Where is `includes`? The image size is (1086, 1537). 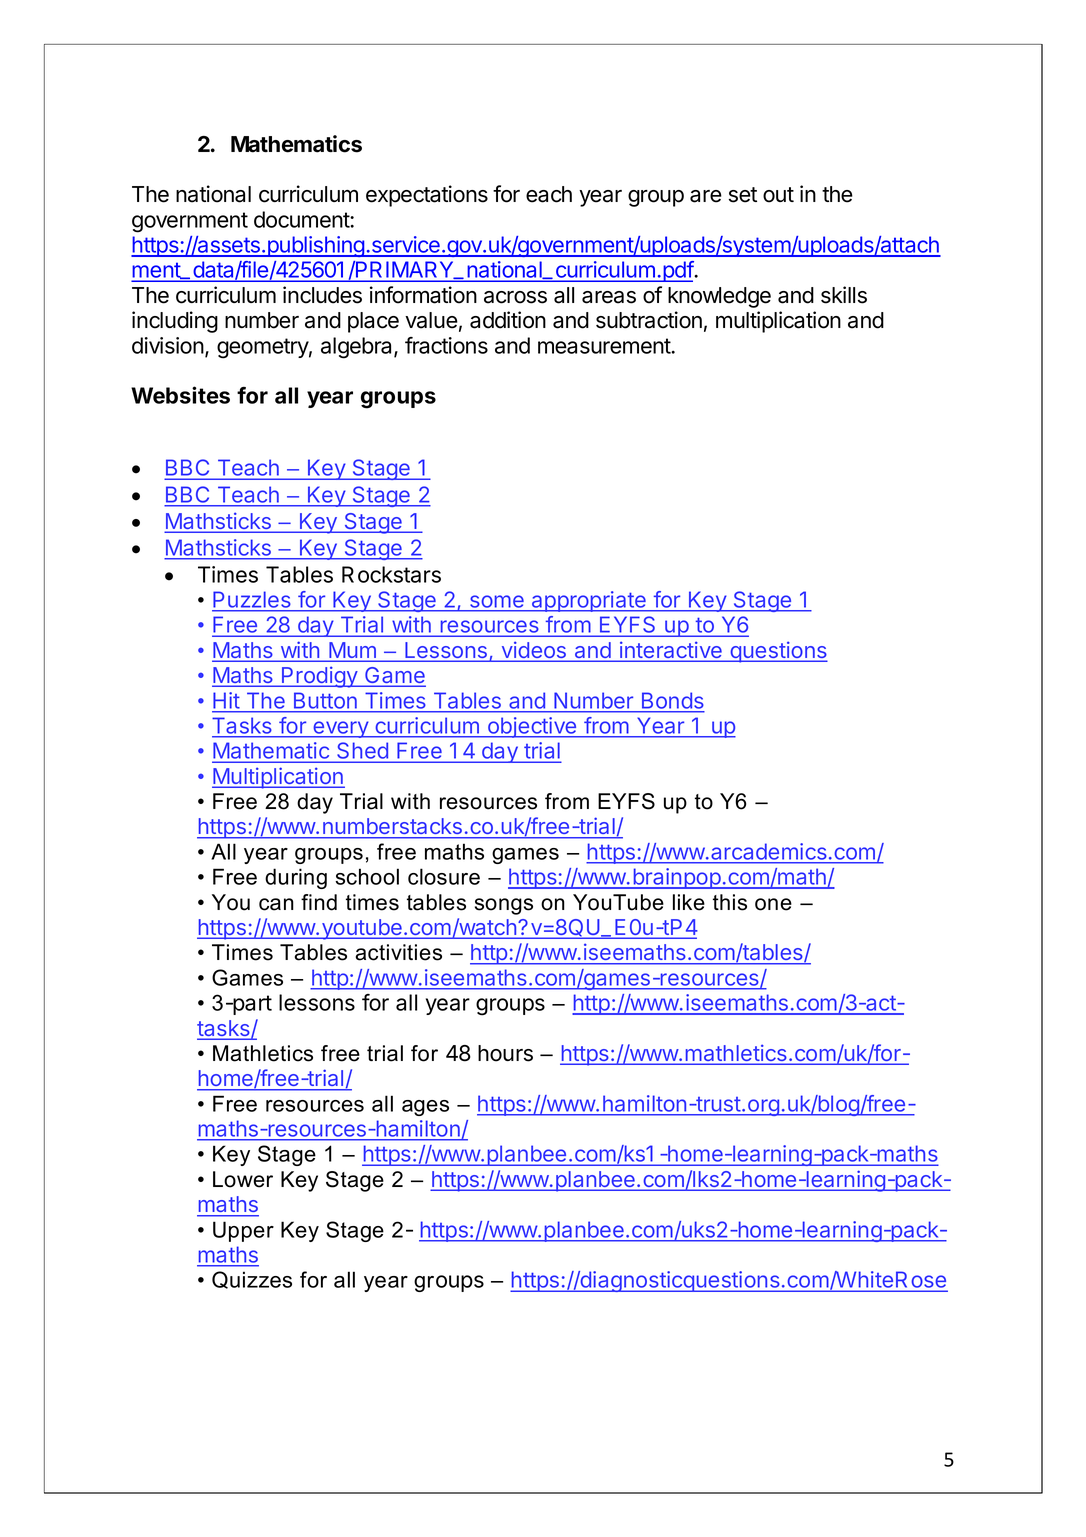
includes is located at coordinates (322, 295).
